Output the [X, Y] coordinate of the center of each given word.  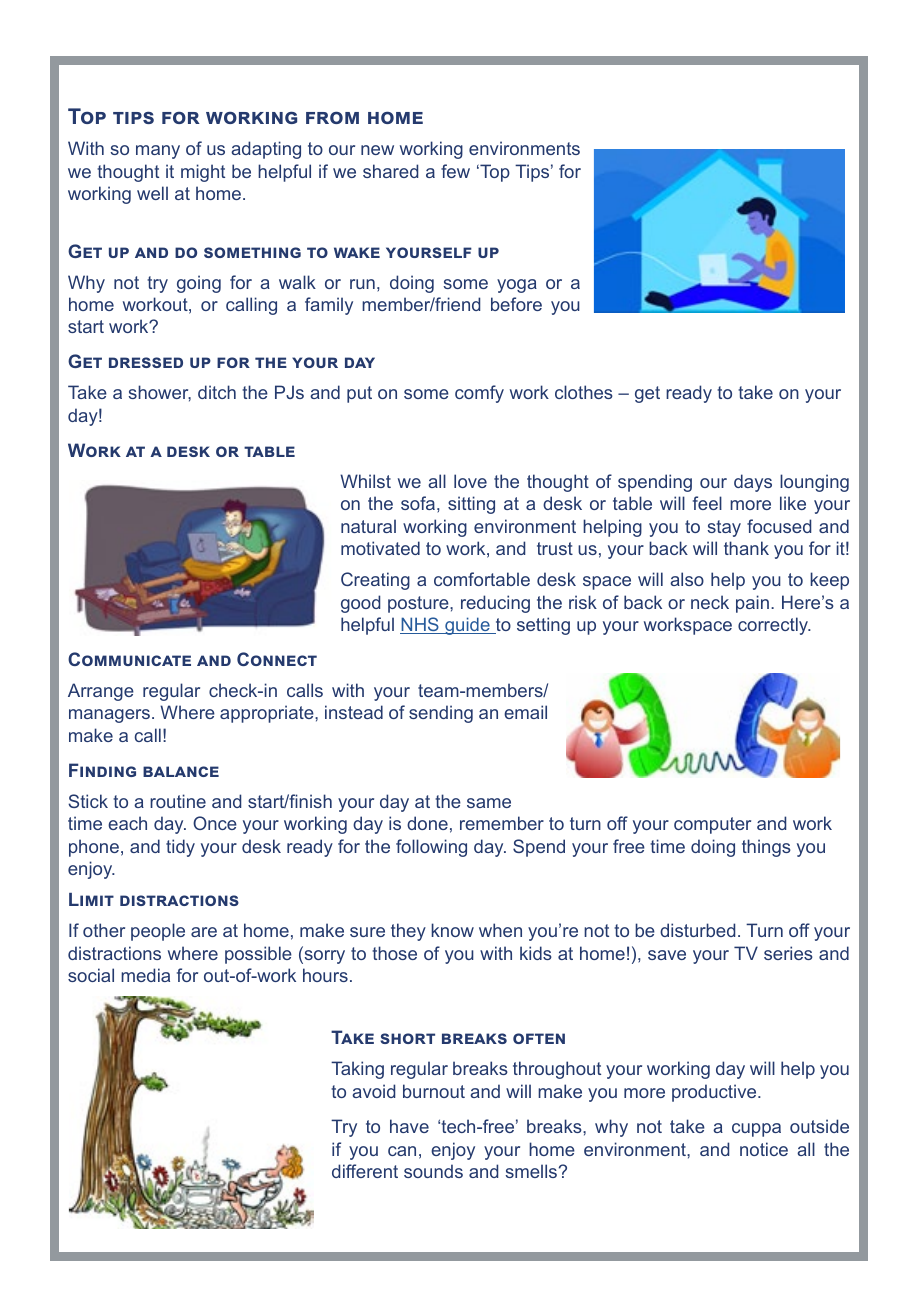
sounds [433, 1171]
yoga [517, 286]
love [470, 481]
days [753, 483]
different [365, 1171]
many [158, 152]
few [455, 171]
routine [178, 801]
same [489, 803]
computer [712, 825]
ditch [217, 392]
